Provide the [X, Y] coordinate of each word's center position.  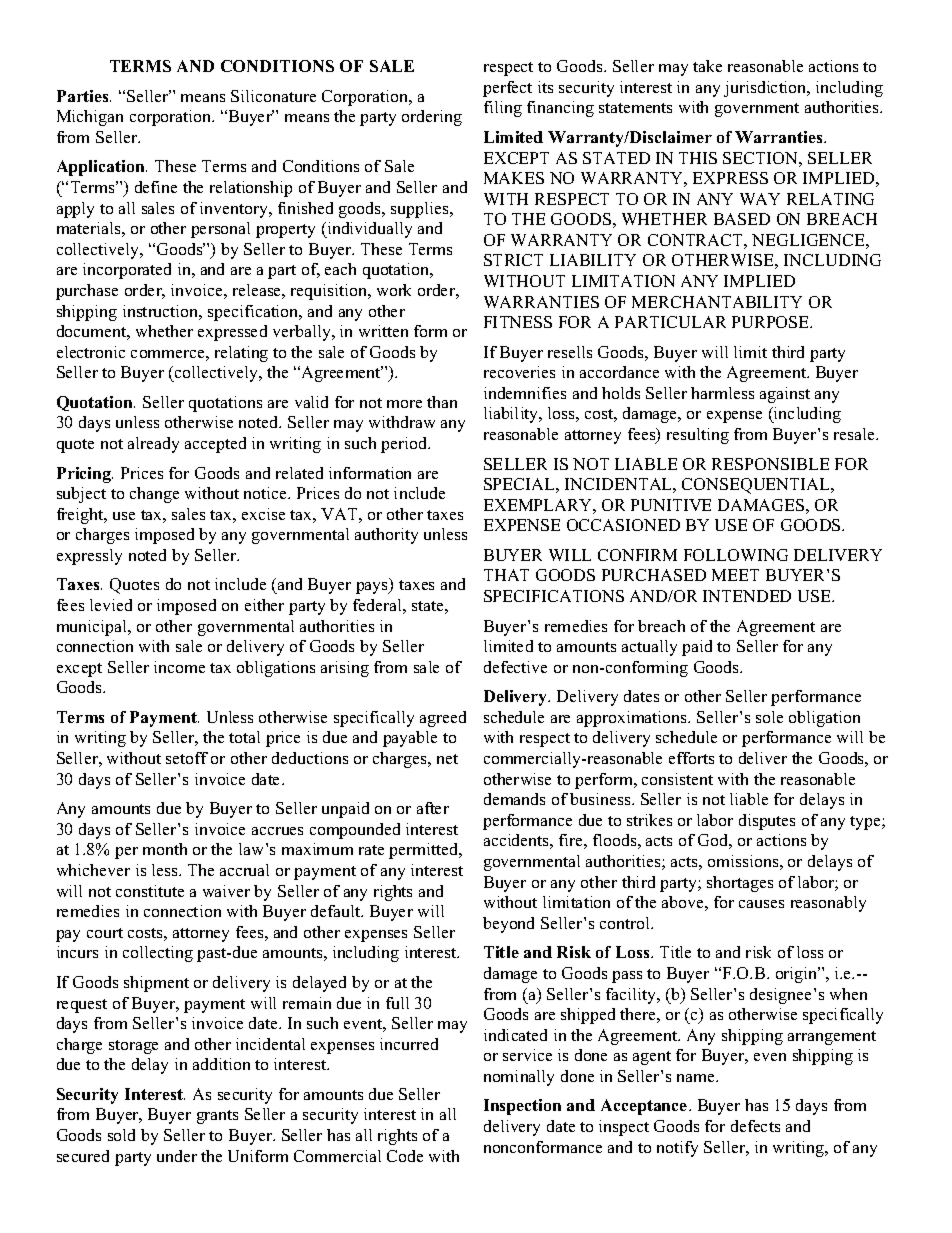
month [165, 849]
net [447, 759]
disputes [767, 822]
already [153, 445]
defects [755, 1126]
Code [405, 1156]
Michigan [90, 118]
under [177, 1156]
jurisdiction [766, 89]
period [405, 445]
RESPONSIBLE [770, 464]
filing [503, 109]
